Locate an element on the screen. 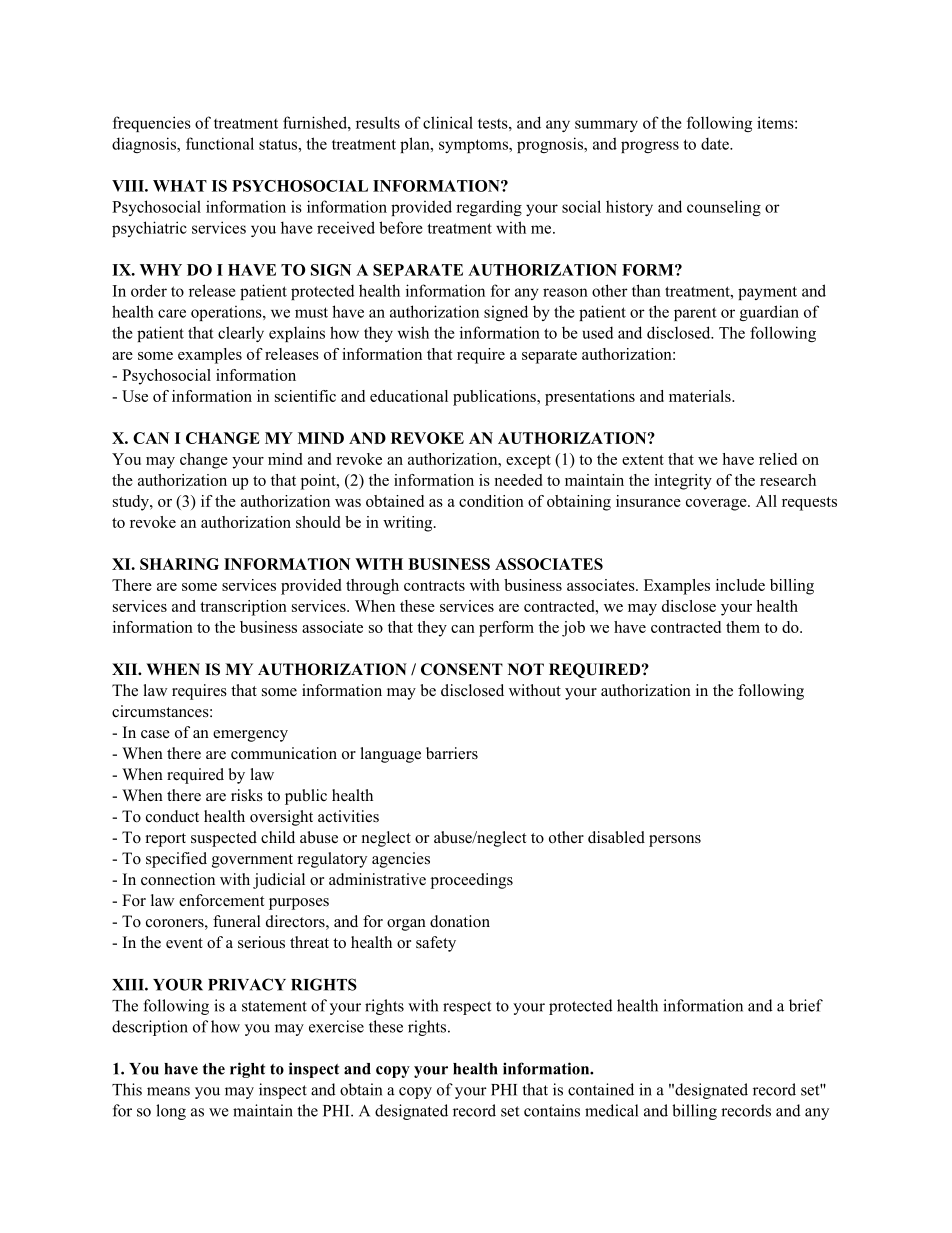 This screenshot has height=1233, width=952. them is located at coordinates (743, 627).
